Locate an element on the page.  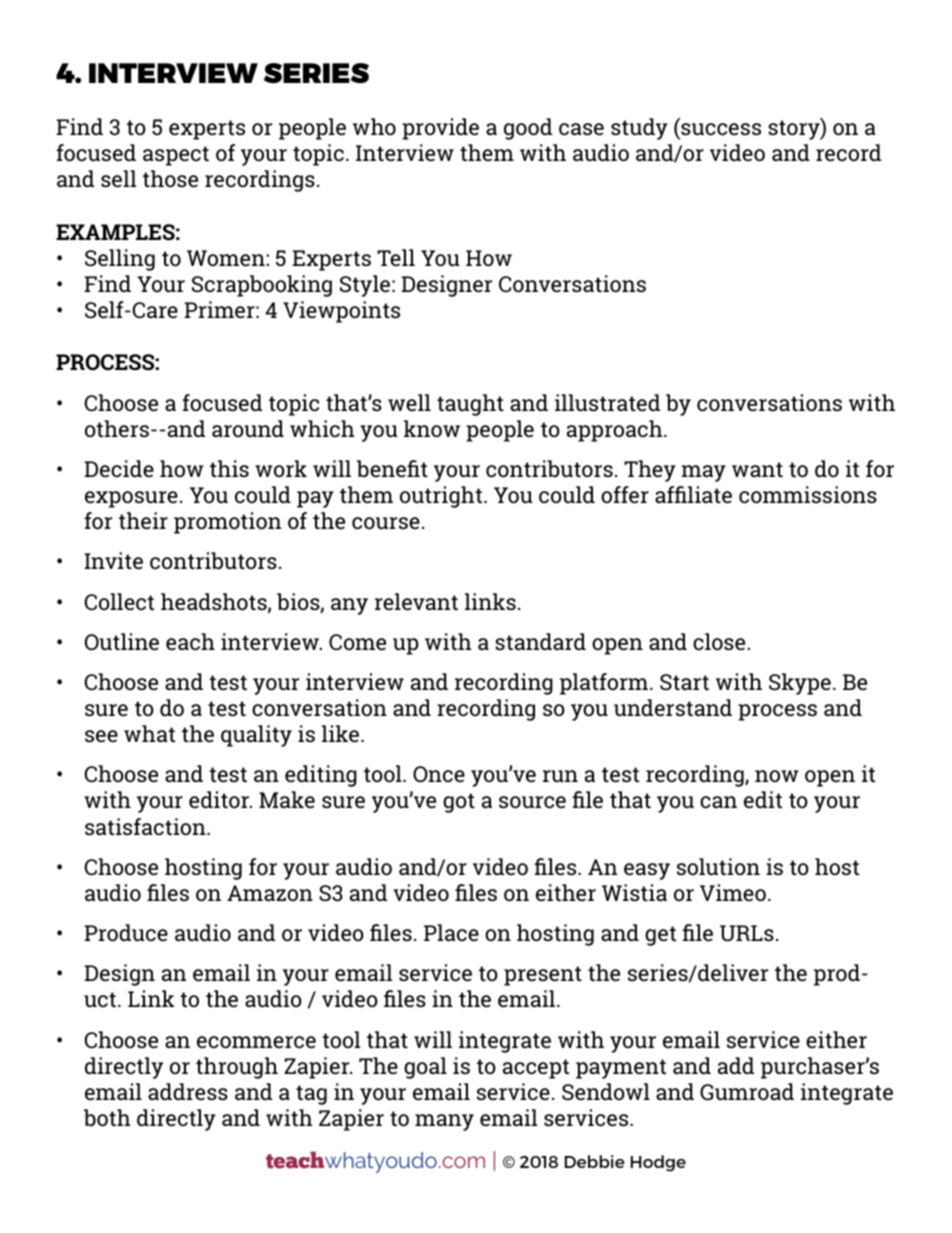
aspect is located at coordinates (176, 156).
